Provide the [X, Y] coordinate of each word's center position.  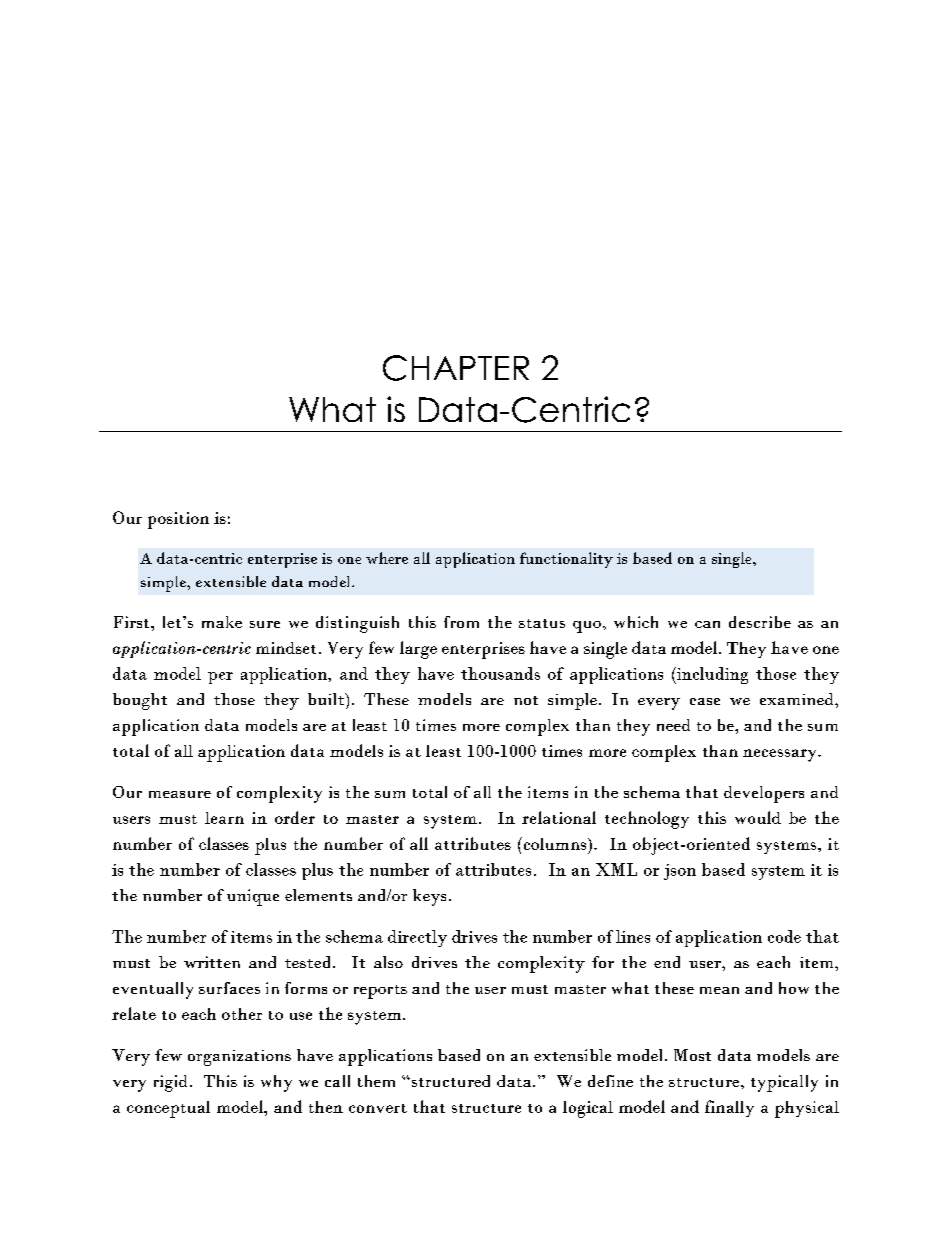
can [707, 624]
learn [224, 818]
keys [429, 897]
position [178, 520]
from [461, 622]
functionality [566, 560]
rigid [170, 1083]
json [680, 872]
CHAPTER [456, 368]
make [222, 622]
